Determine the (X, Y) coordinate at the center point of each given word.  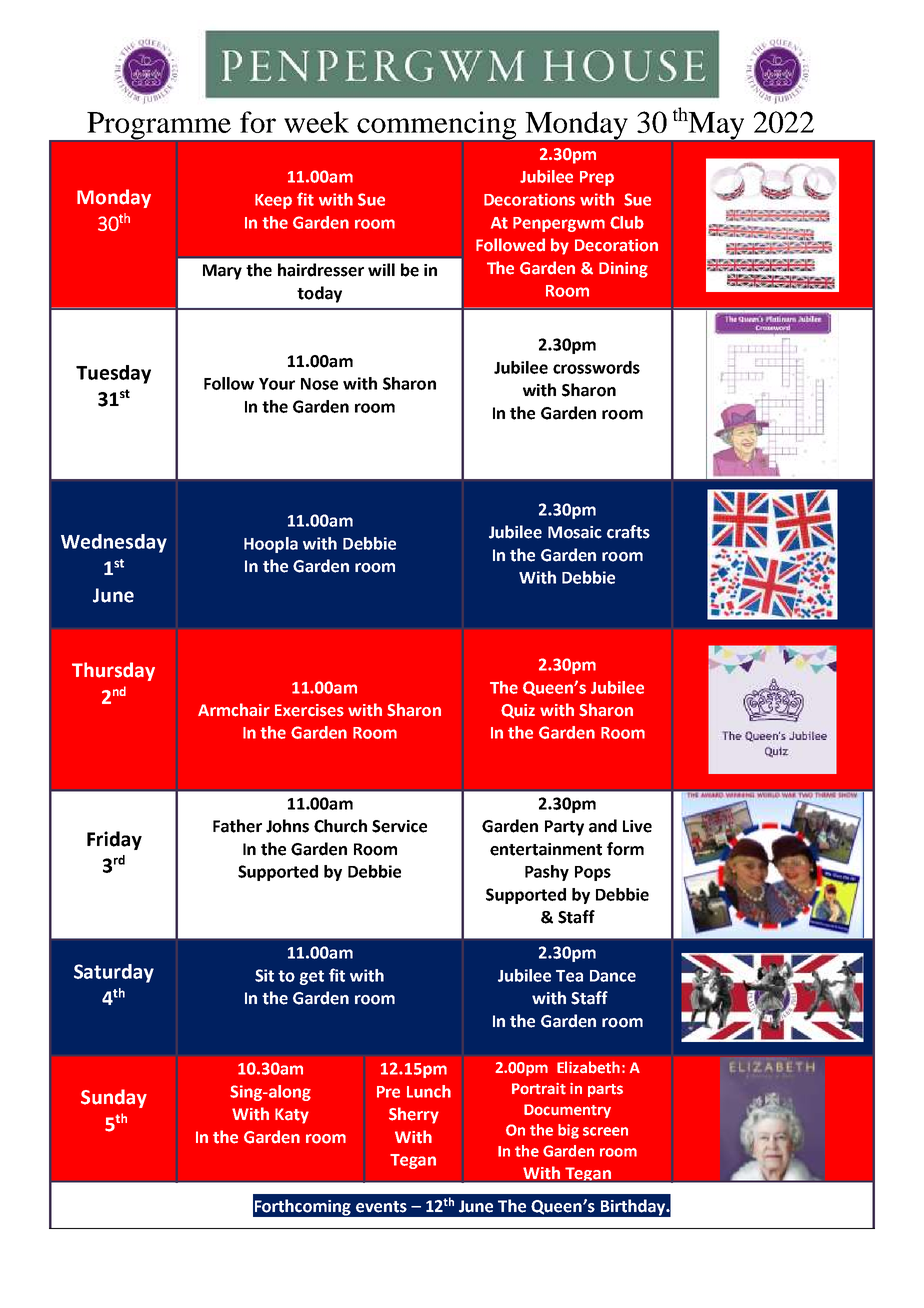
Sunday (114, 1098)
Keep (273, 201)
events (381, 1207)
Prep (597, 178)
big (568, 1131)
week (316, 122)
